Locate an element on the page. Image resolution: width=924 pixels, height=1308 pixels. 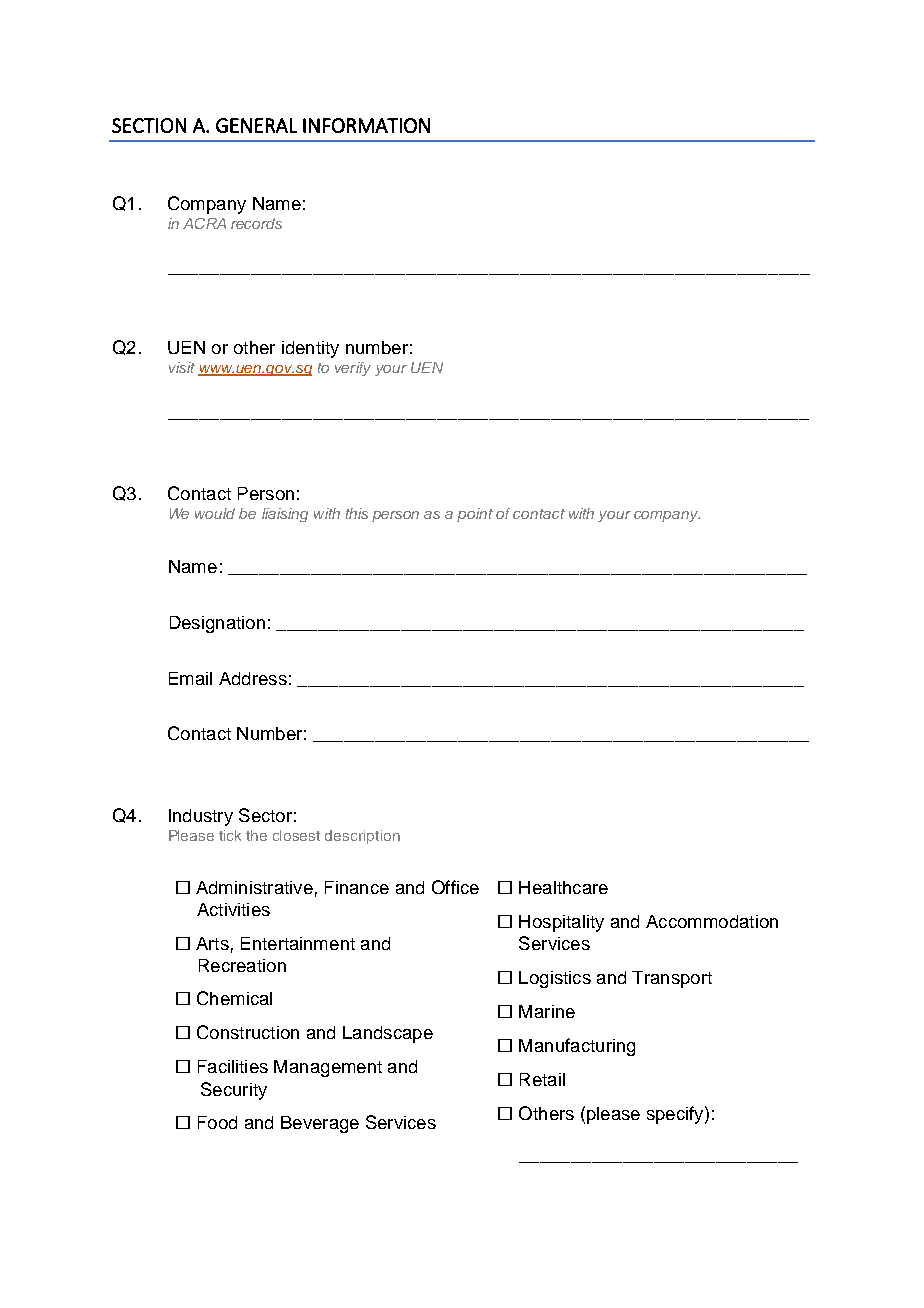
verify is located at coordinates (353, 369).
